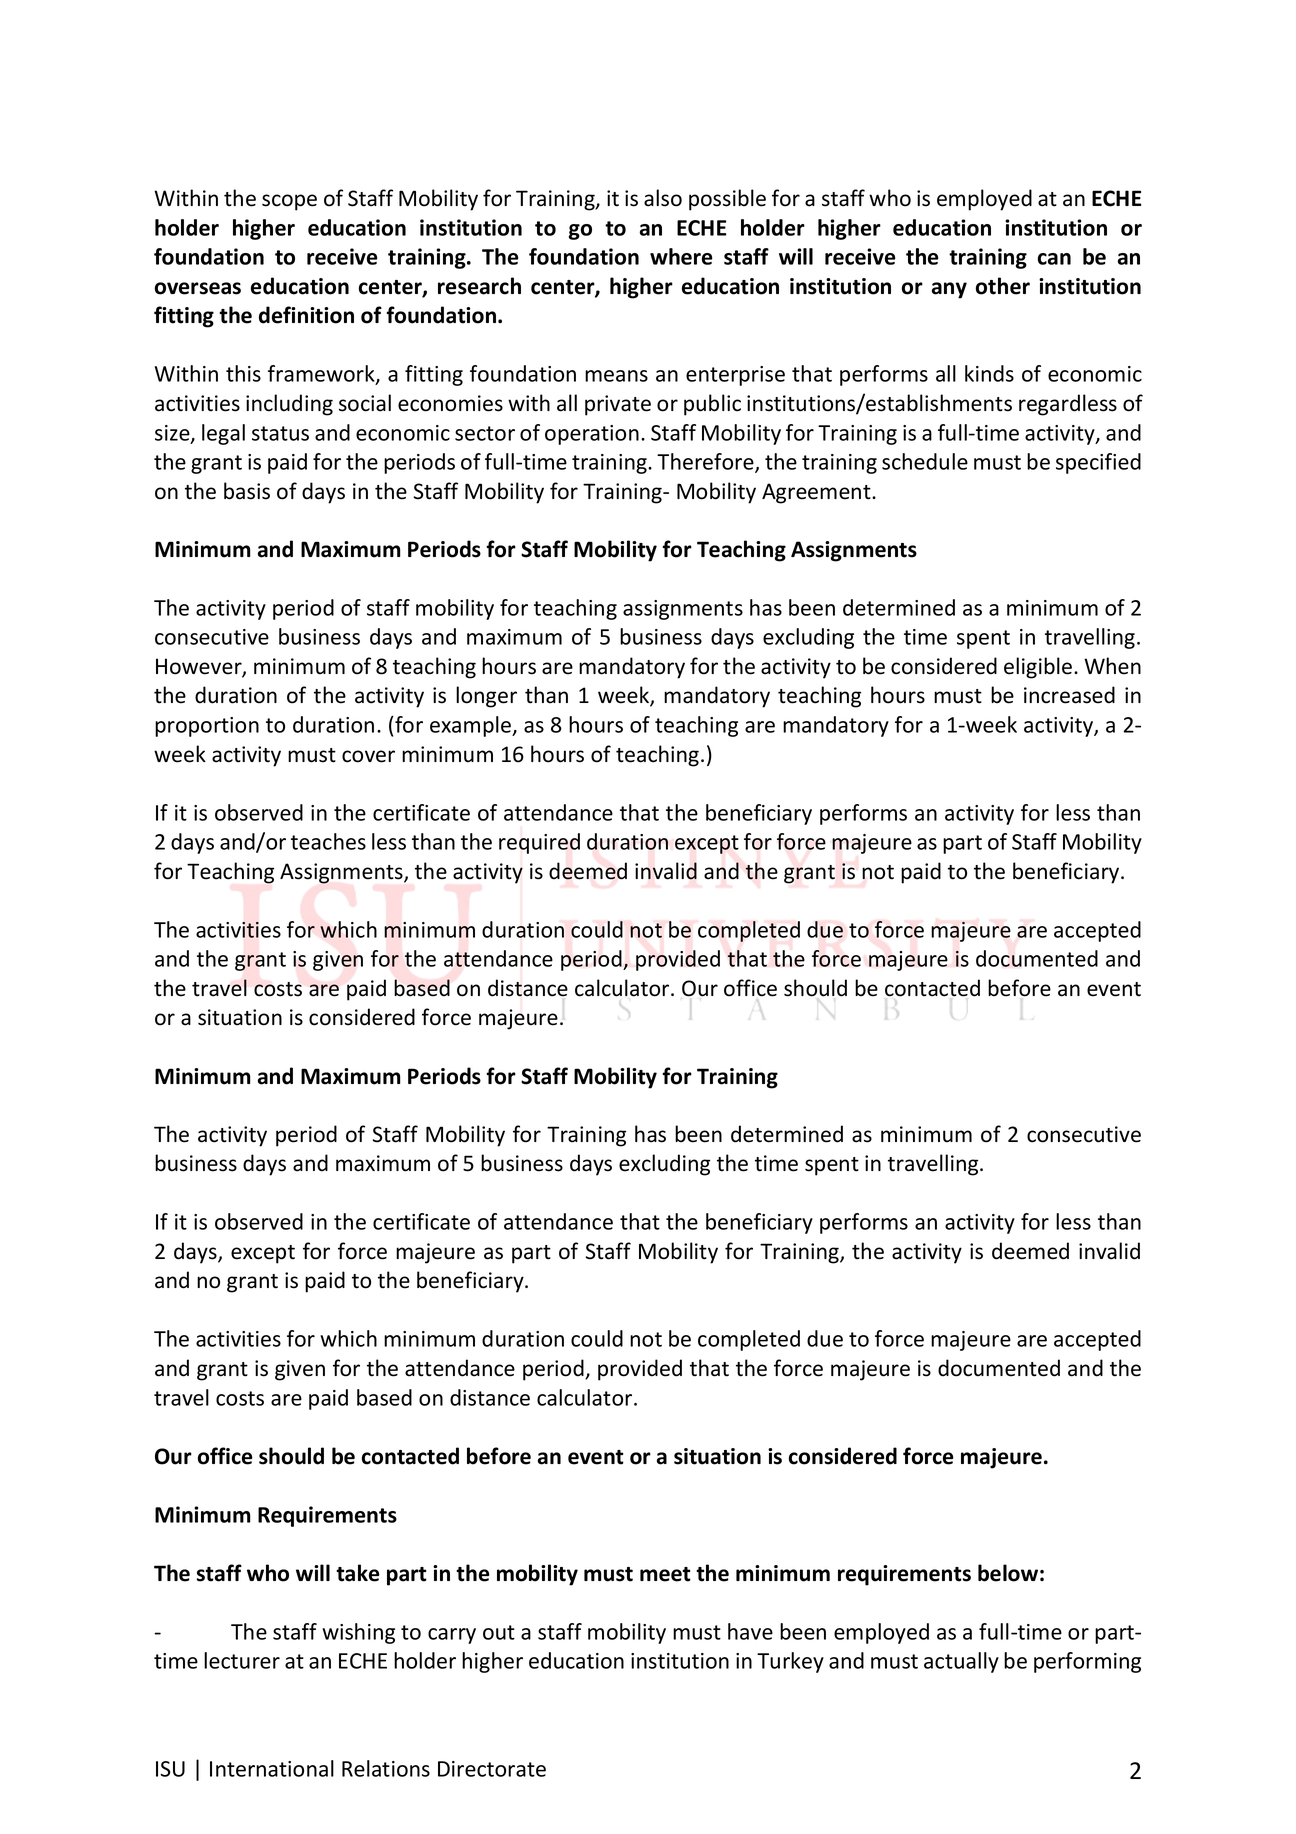 This page has height=1834, width=1296. What do you see at coordinates (1003, 286) in the page?
I see `other` at bounding box center [1003, 286].
